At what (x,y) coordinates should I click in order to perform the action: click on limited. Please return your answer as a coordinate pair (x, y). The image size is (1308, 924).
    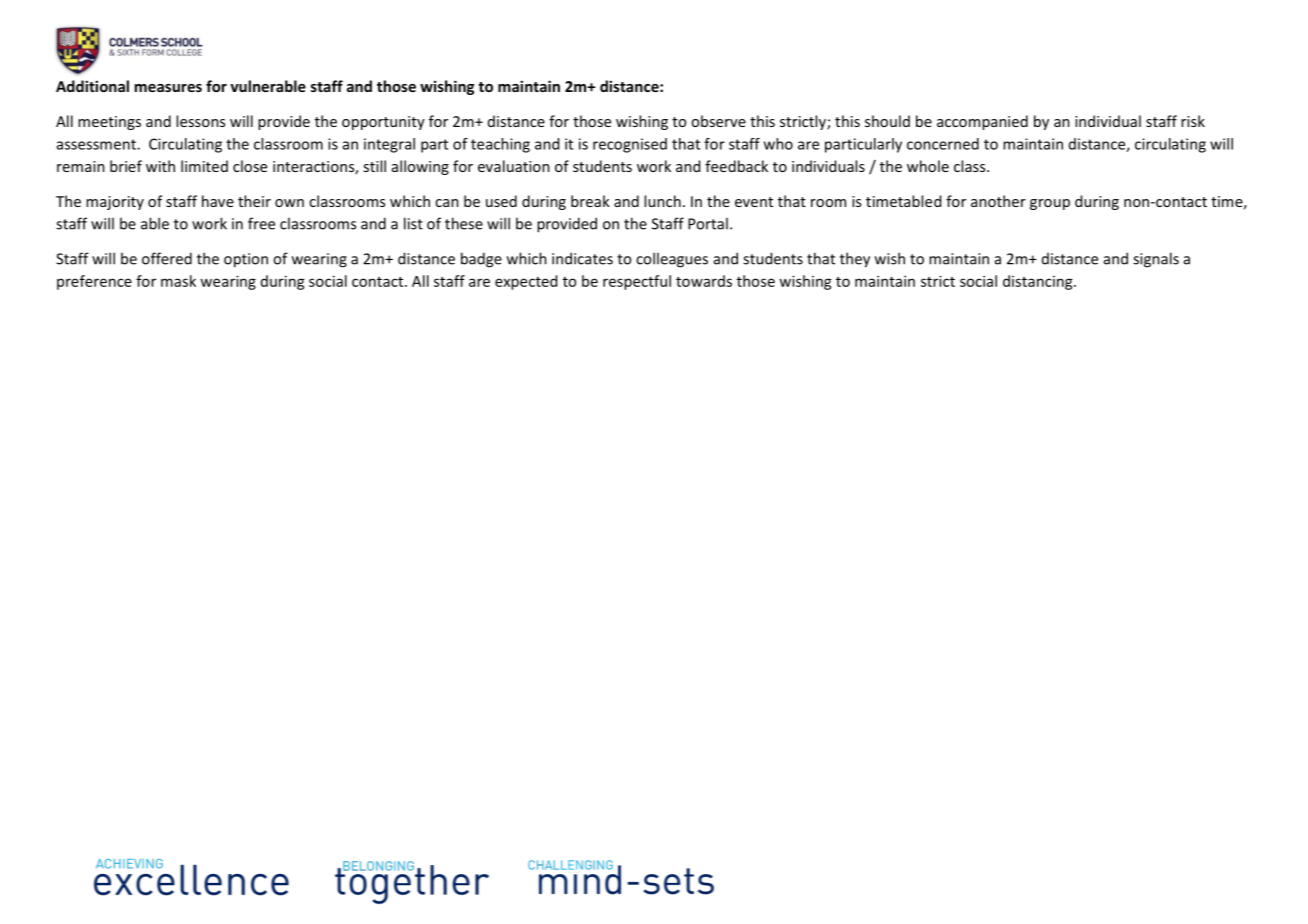
    Looking at the image, I should click on (204, 166).
